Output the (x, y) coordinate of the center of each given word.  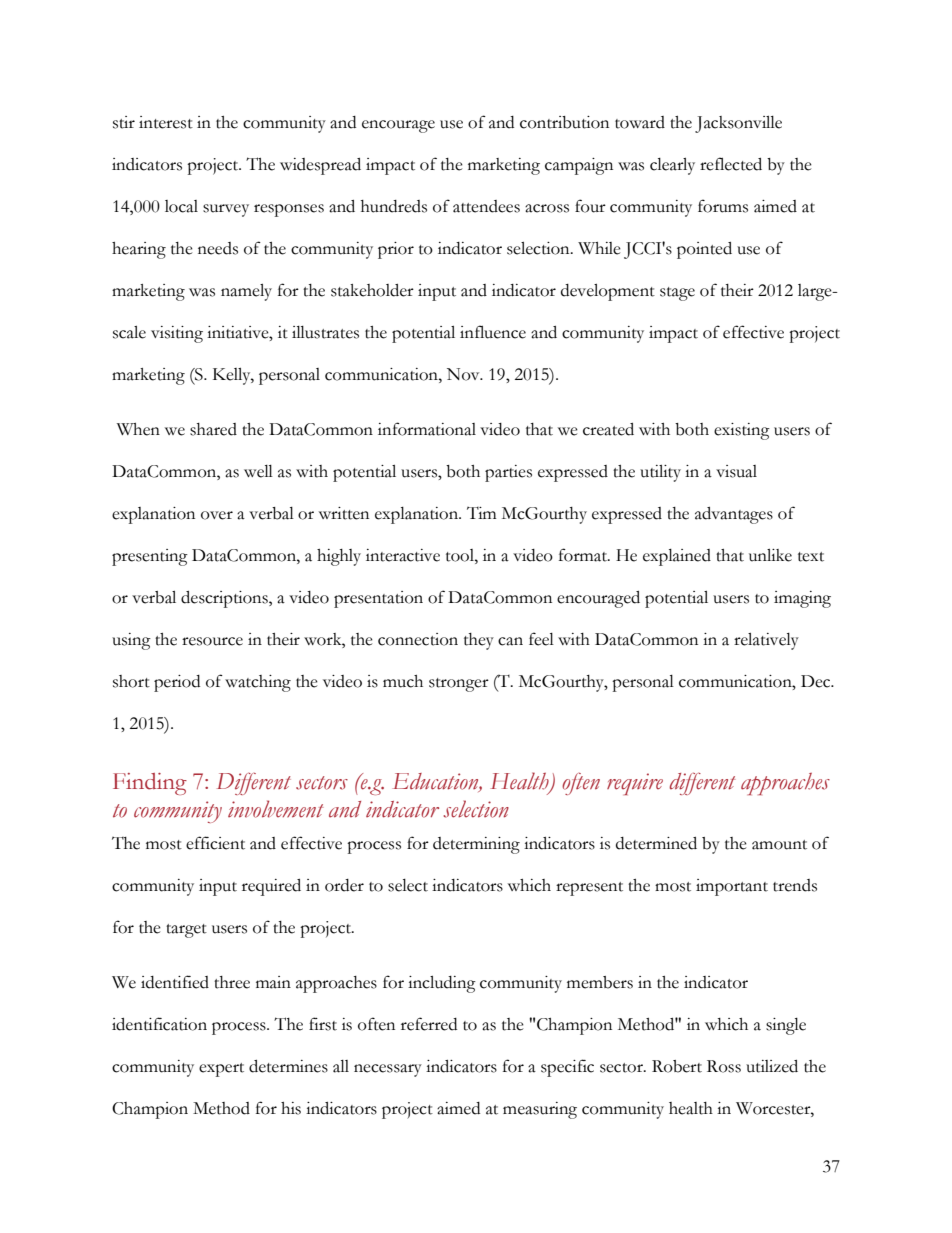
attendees (486, 206)
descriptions (225, 599)
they (479, 641)
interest (166, 122)
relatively (766, 641)
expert (221, 1070)
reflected (731, 164)
